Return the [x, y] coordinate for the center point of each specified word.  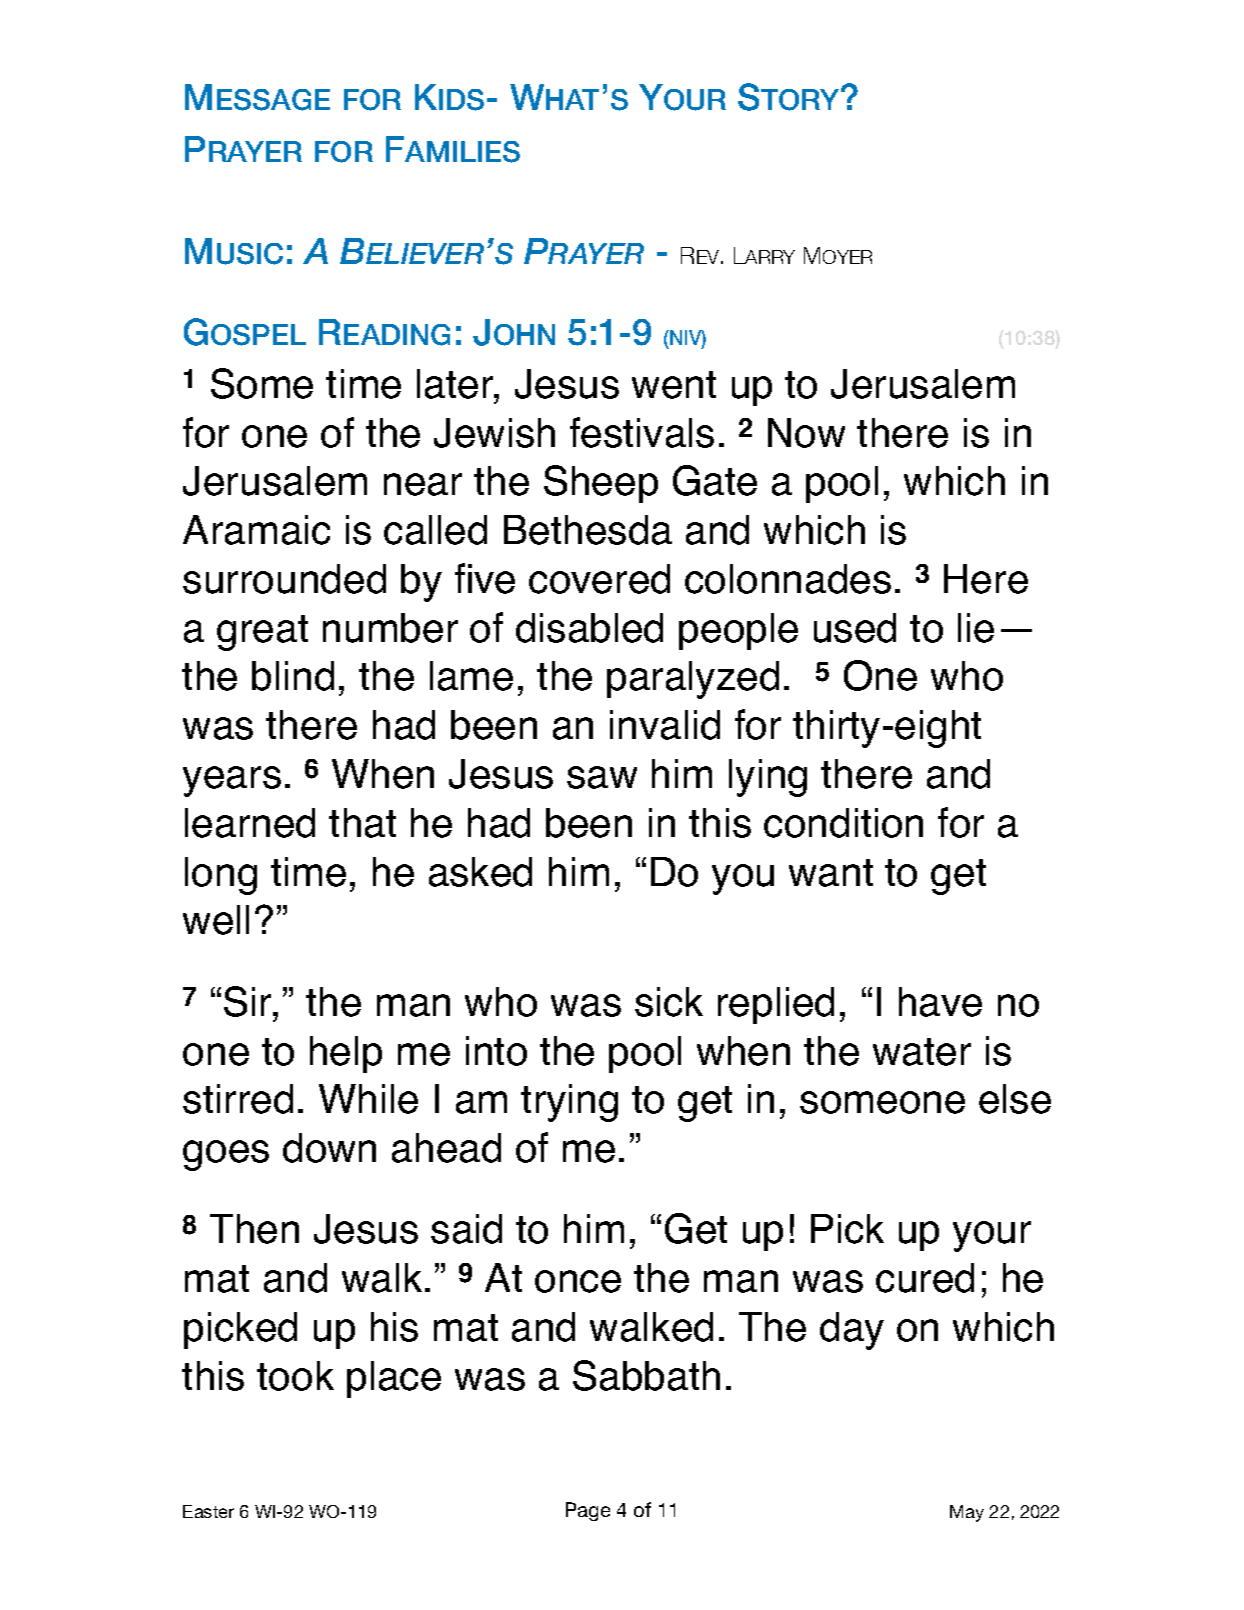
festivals [642, 432]
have [940, 1002]
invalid [665, 725]
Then [254, 1229]
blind [293, 676]
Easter [208, 1511]
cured [925, 1278]
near [423, 484]
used [855, 628]
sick [669, 1002]
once [578, 1281]
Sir [249, 1001]
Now [806, 433]
